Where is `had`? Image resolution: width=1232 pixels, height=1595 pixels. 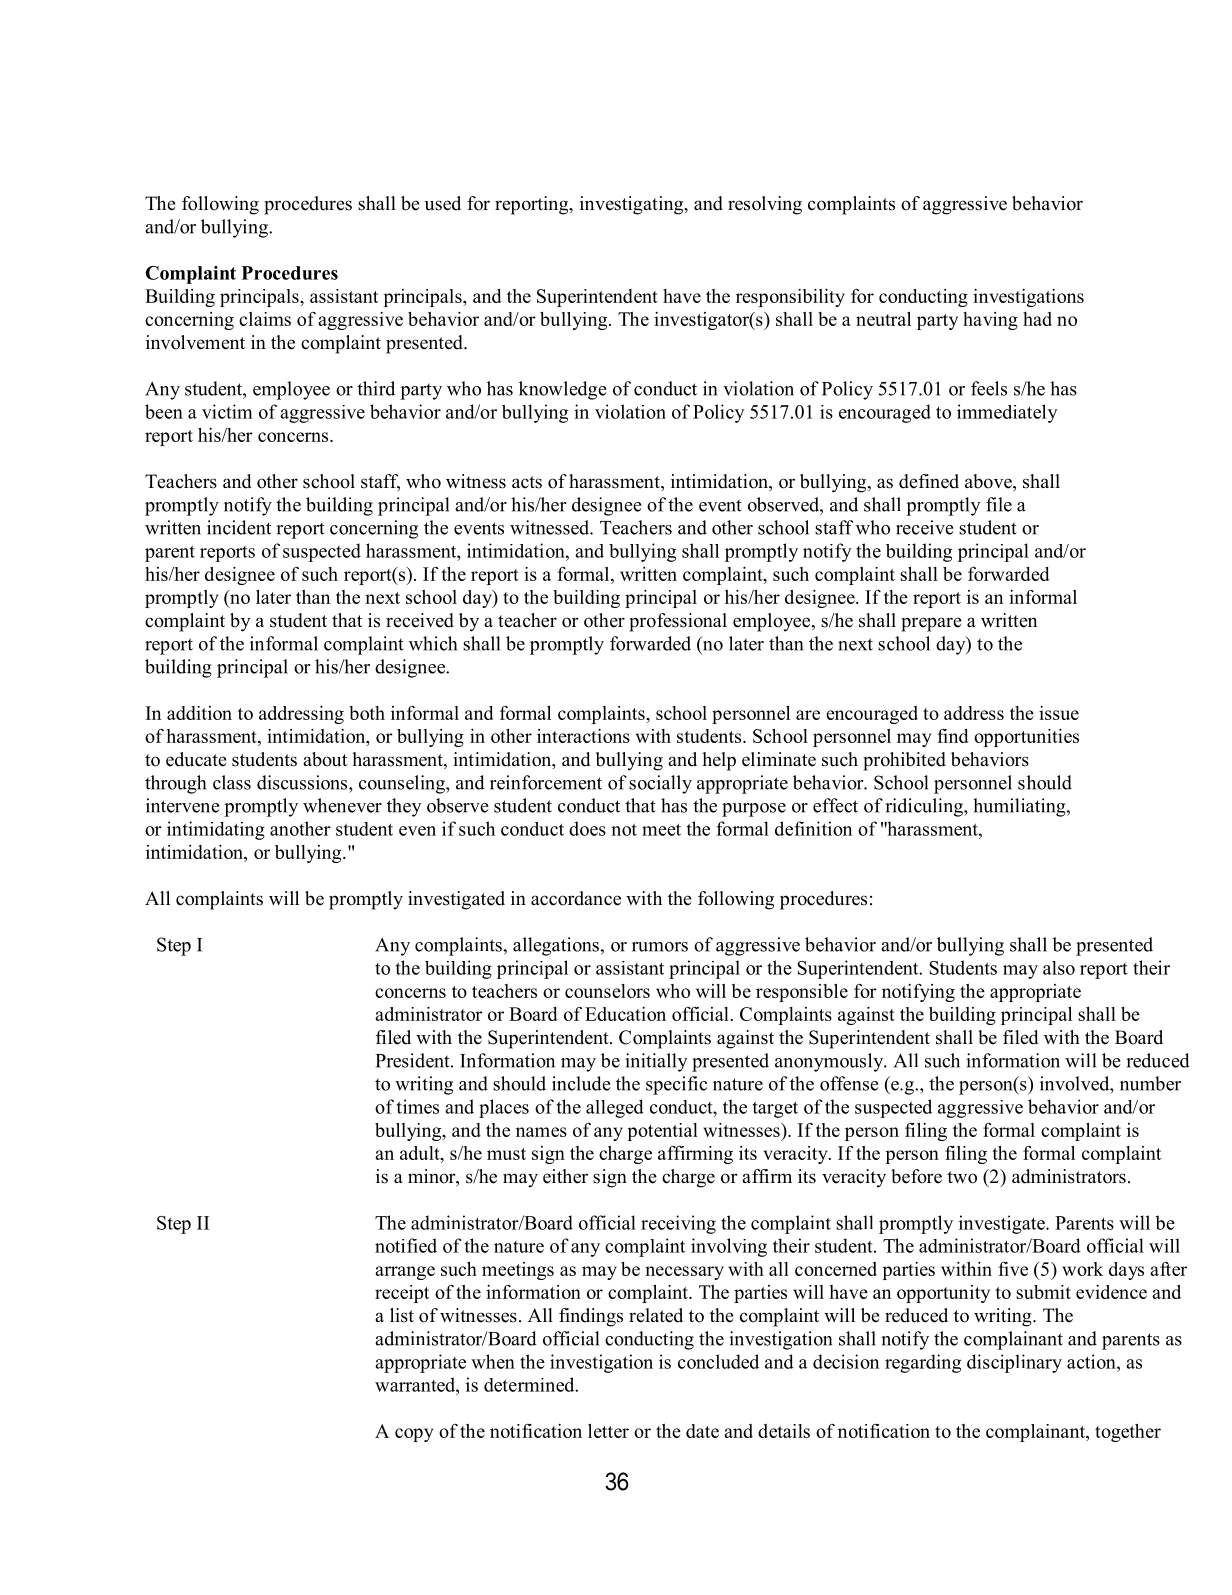
had is located at coordinates (1037, 319).
